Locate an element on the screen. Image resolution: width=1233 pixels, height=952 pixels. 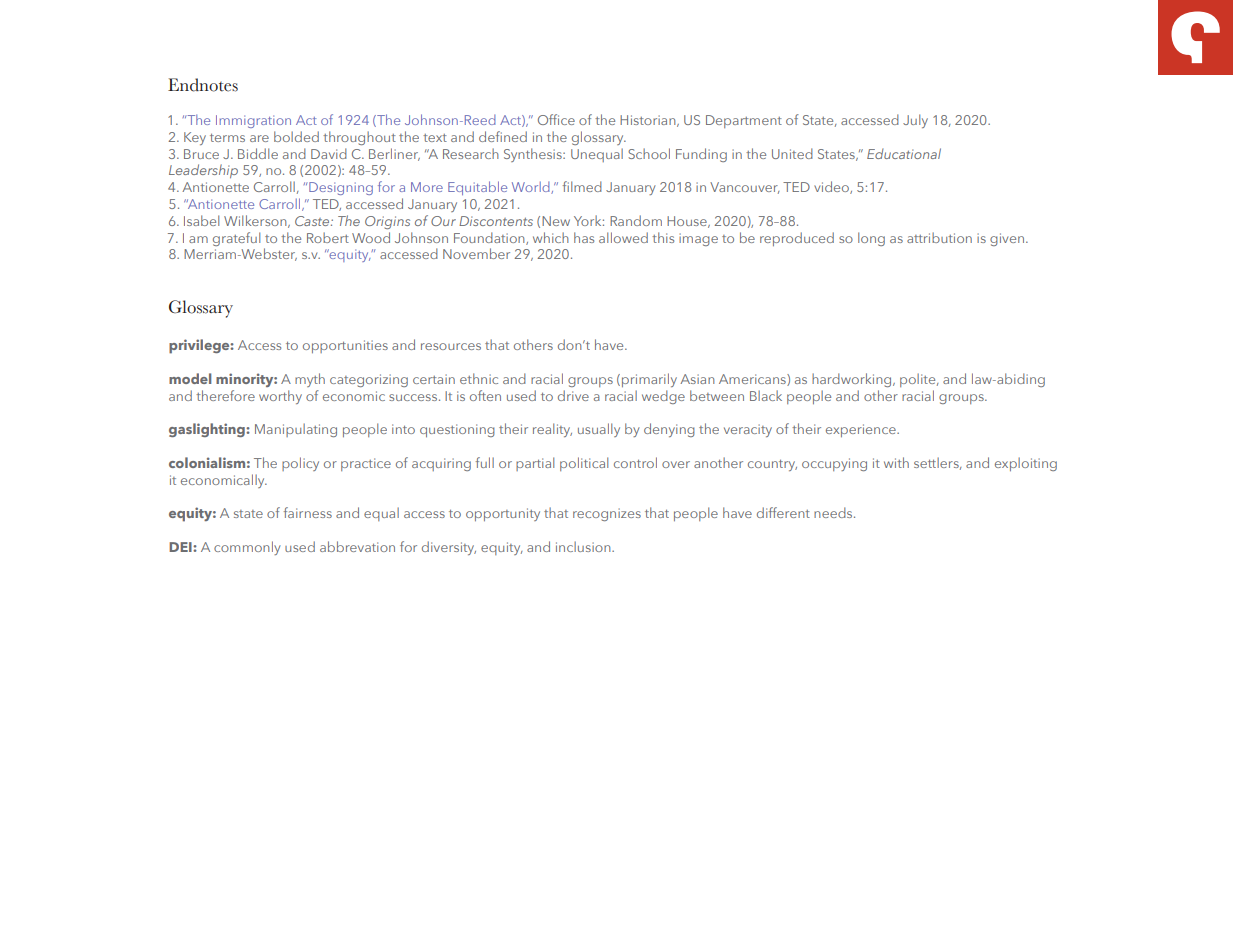
Office is located at coordinates (556, 119).
